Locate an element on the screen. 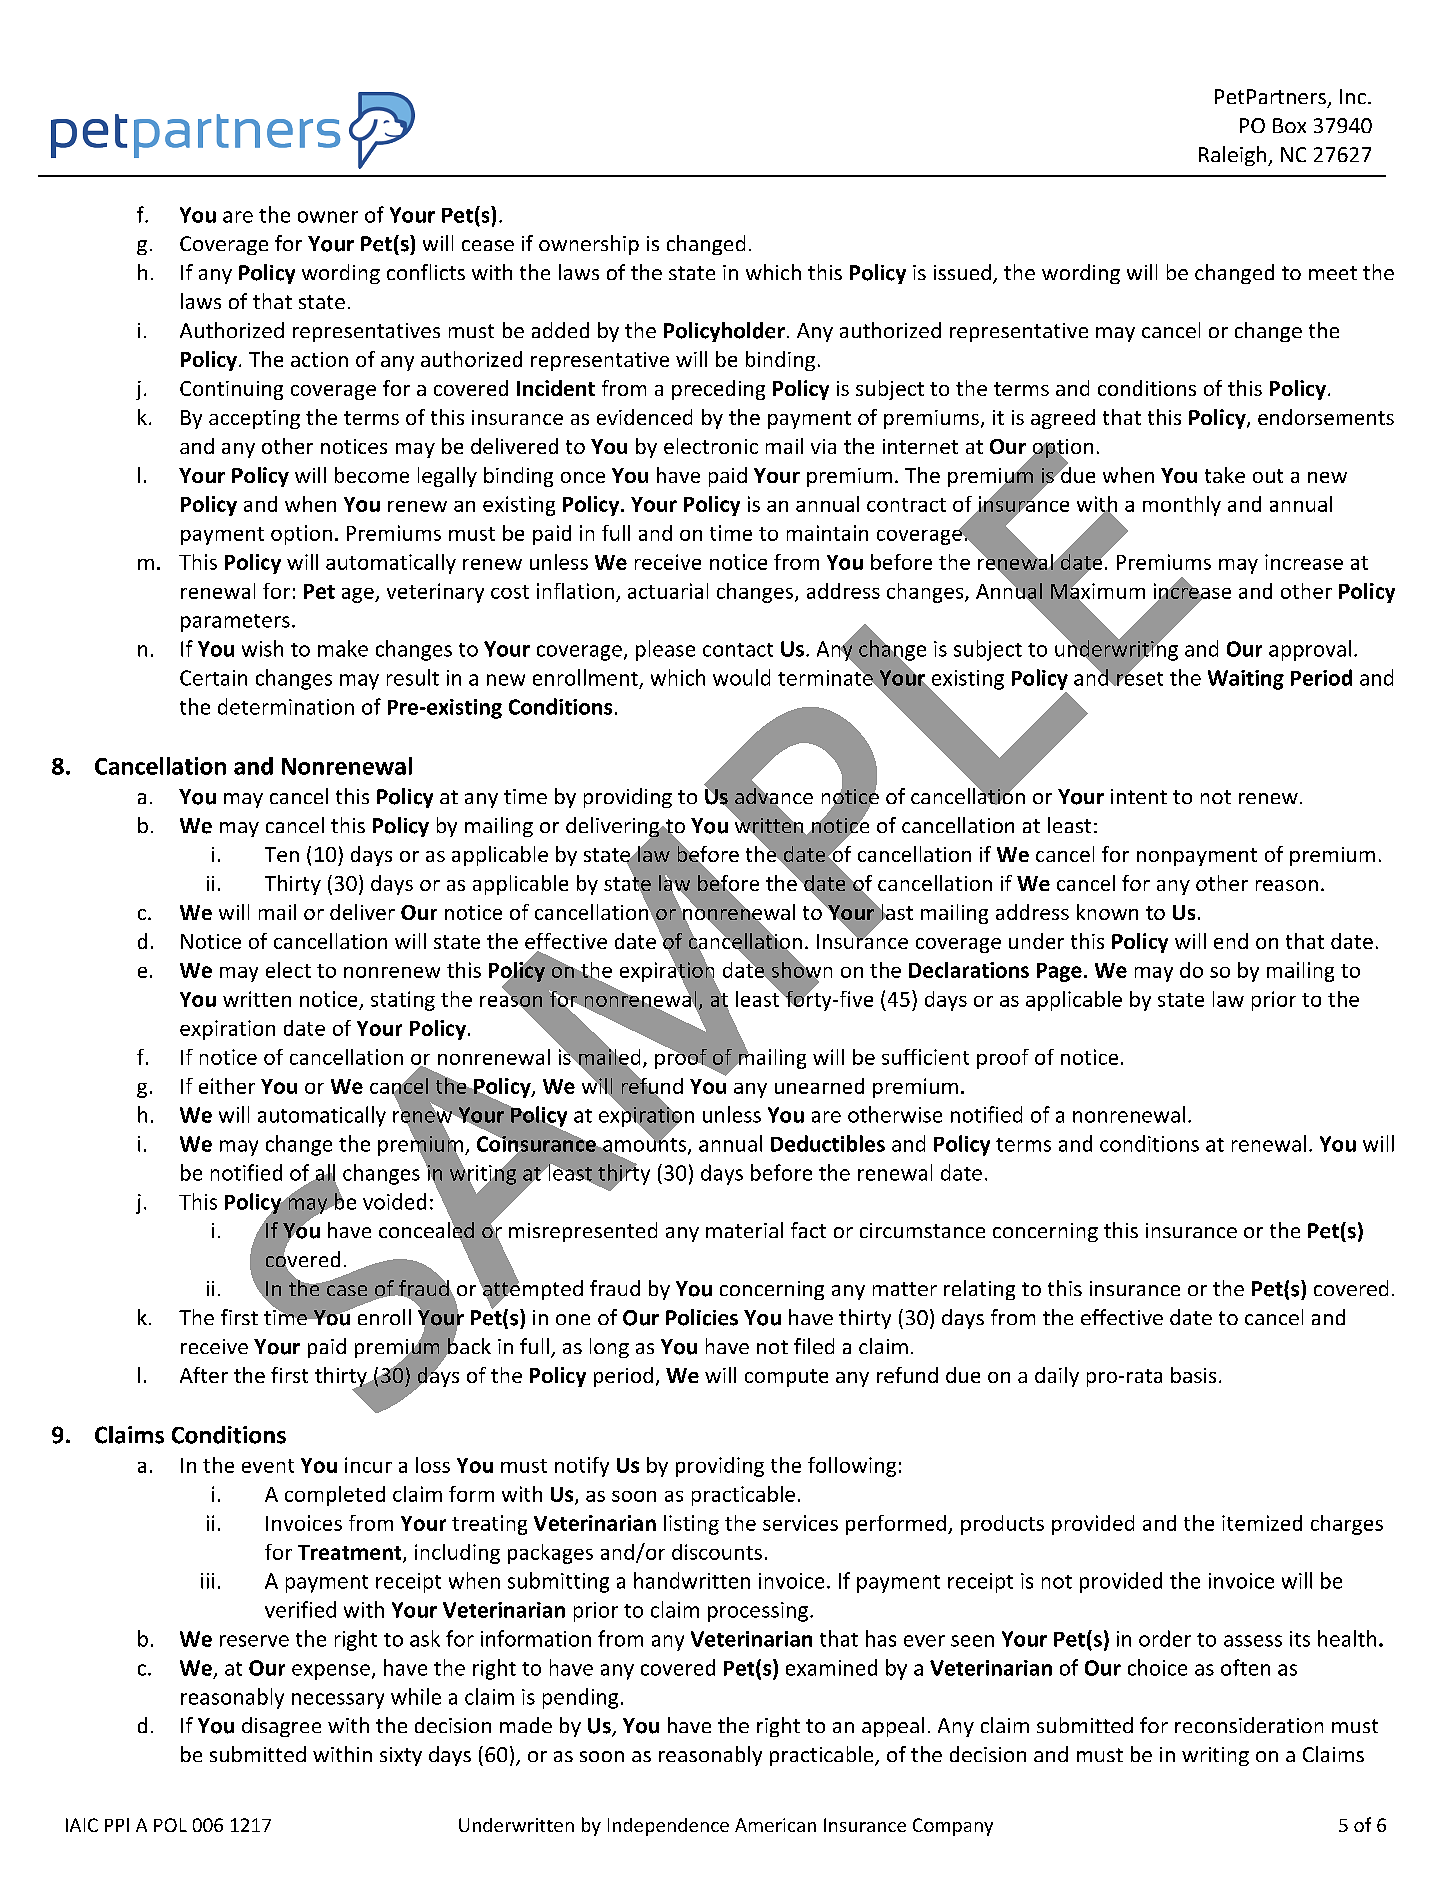 The image size is (1451, 1878). stating is located at coordinates (403, 1001).
